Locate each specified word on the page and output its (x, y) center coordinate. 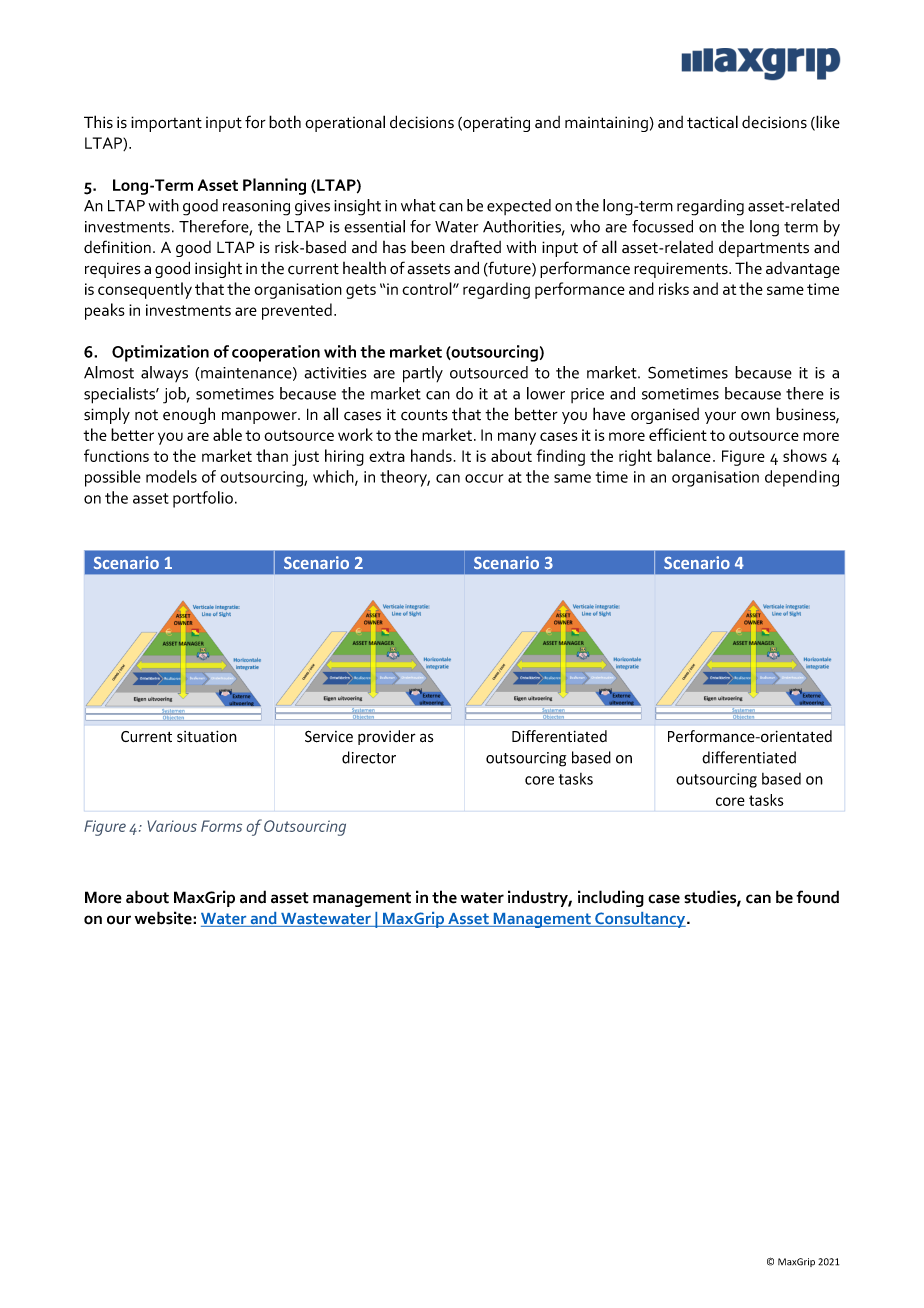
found (817, 897)
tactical (712, 122)
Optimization (160, 353)
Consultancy (640, 920)
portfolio (203, 499)
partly (423, 374)
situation (207, 736)
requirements (682, 270)
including (611, 898)
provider (387, 737)
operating (495, 124)
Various (172, 826)
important (166, 124)
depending (802, 478)
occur (484, 478)
